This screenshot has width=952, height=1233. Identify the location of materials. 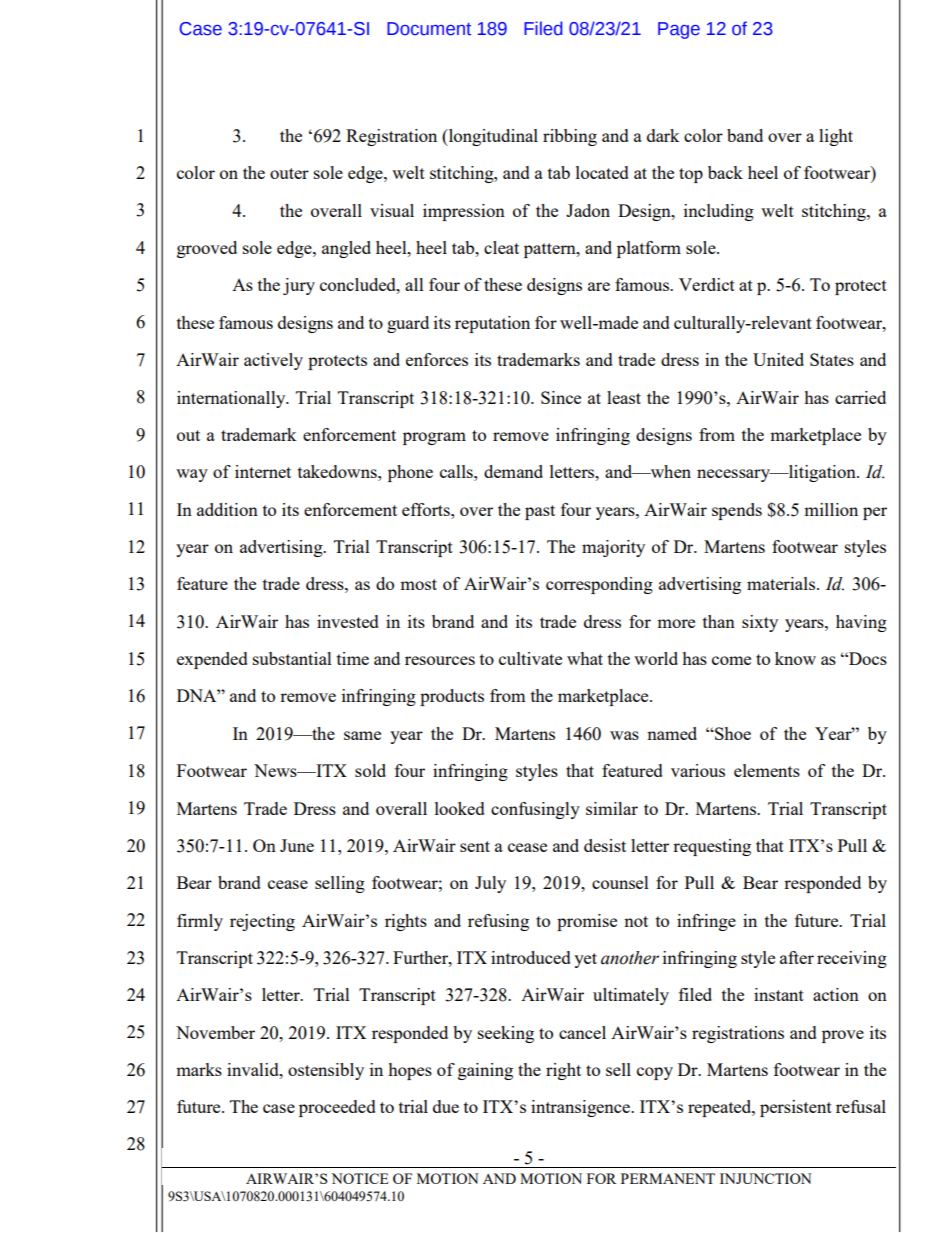
(782, 583).
